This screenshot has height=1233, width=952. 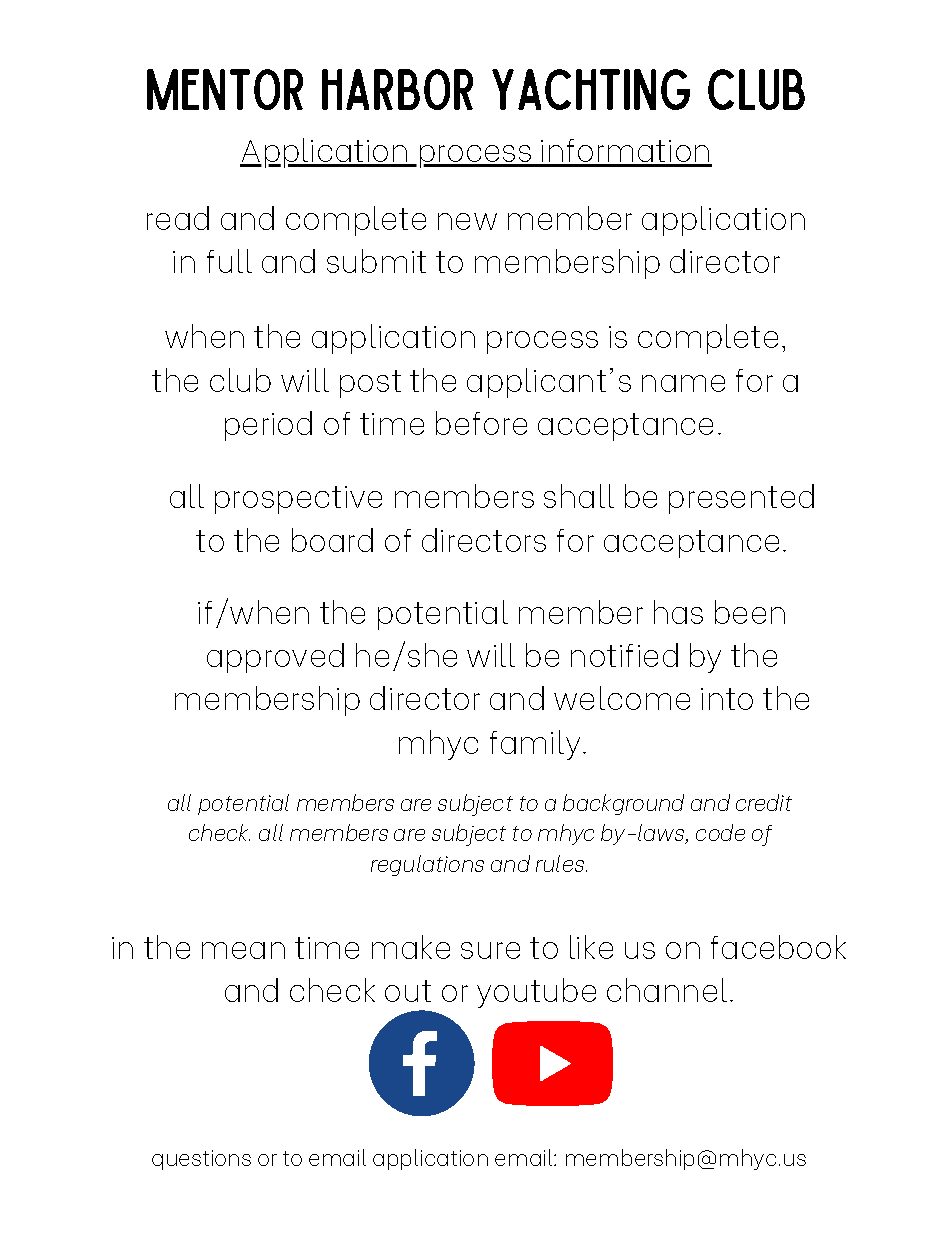 What do you see at coordinates (225, 89) in the screenshot?
I see `MENTOR` at bounding box center [225, 89].
